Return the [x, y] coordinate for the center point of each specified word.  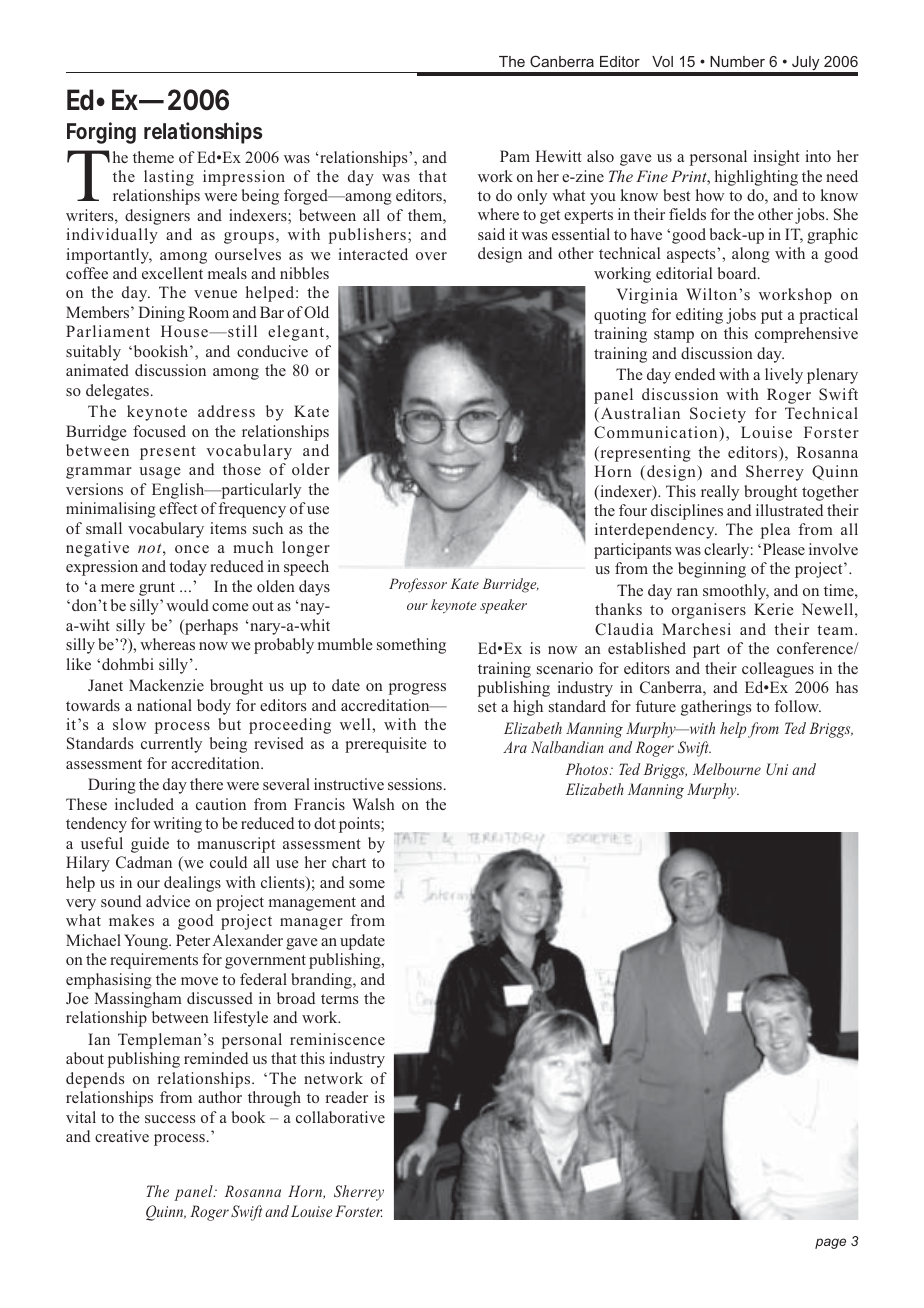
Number [737, 61]
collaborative [340, 1117]
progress [417, 689]
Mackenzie [166, 685]
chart [349, 862]
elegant [297, 333]
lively [784, 376]
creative [122, 1136]
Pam [515, 156]
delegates [117, 392]
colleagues [778, 670]
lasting [169, 178]
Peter [193, 940]
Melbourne [727, 769]
